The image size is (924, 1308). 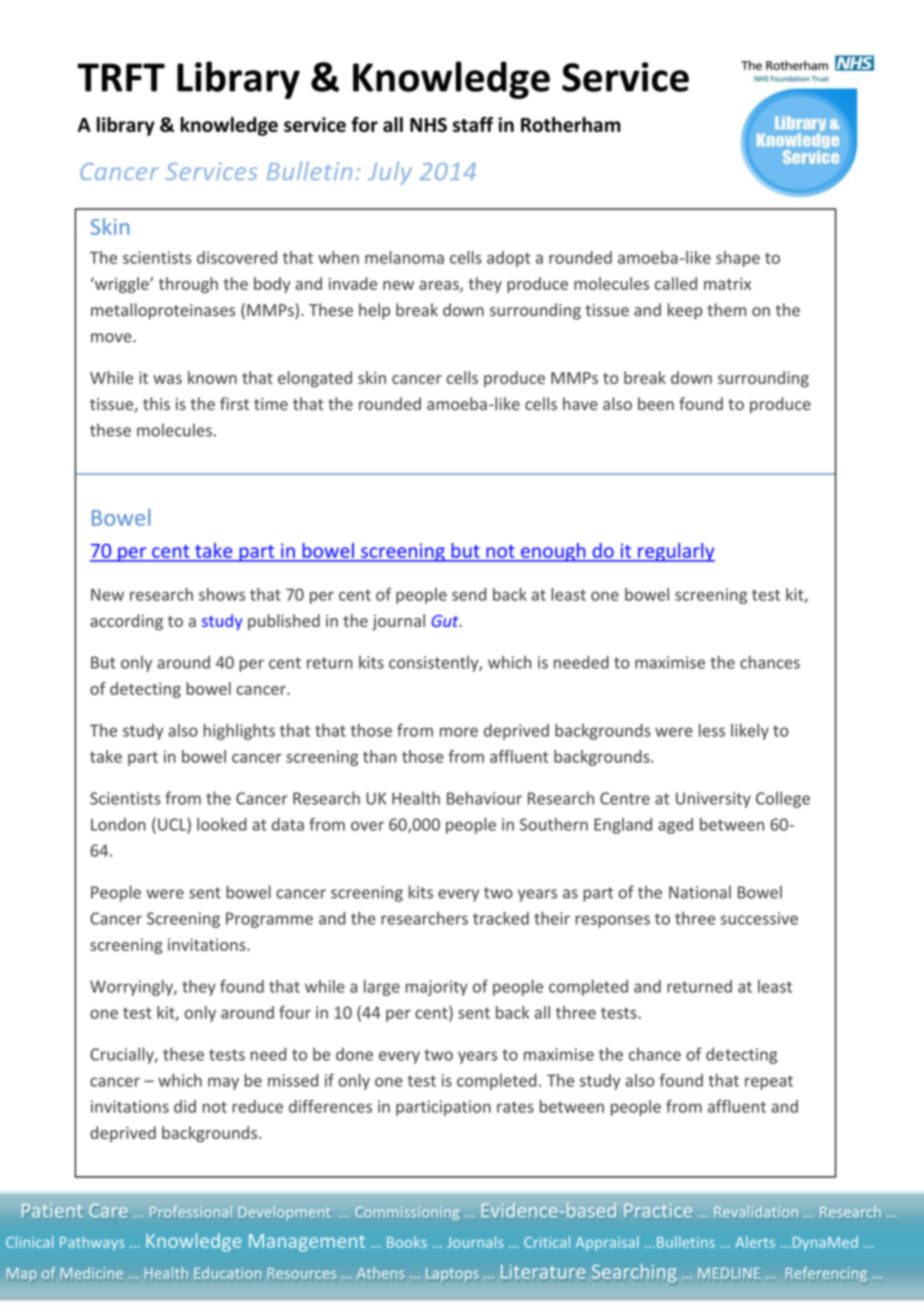 I want to click on through, so click(x=188, y=285).
